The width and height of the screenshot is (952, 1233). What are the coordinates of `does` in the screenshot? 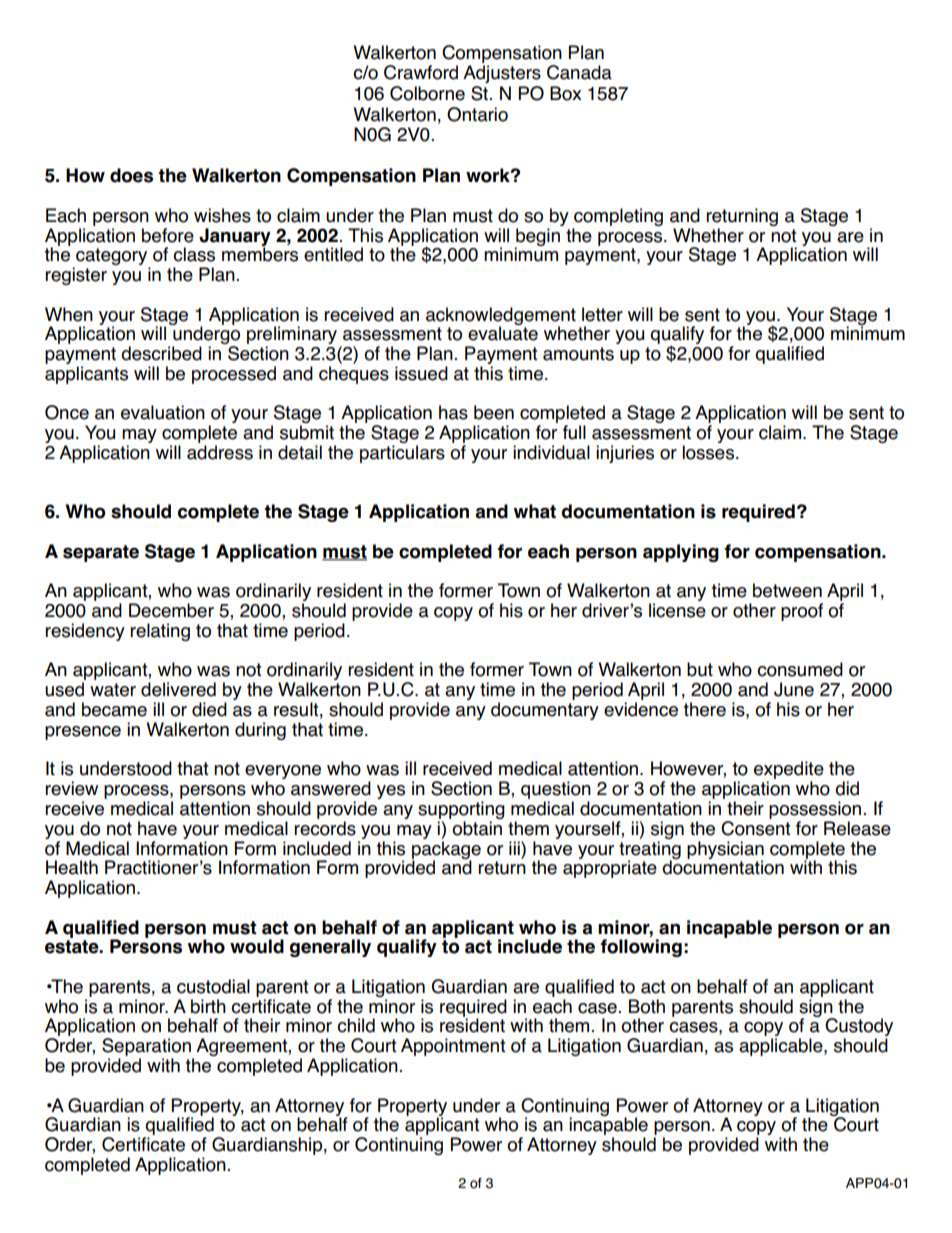 It's located at (131, 175).
